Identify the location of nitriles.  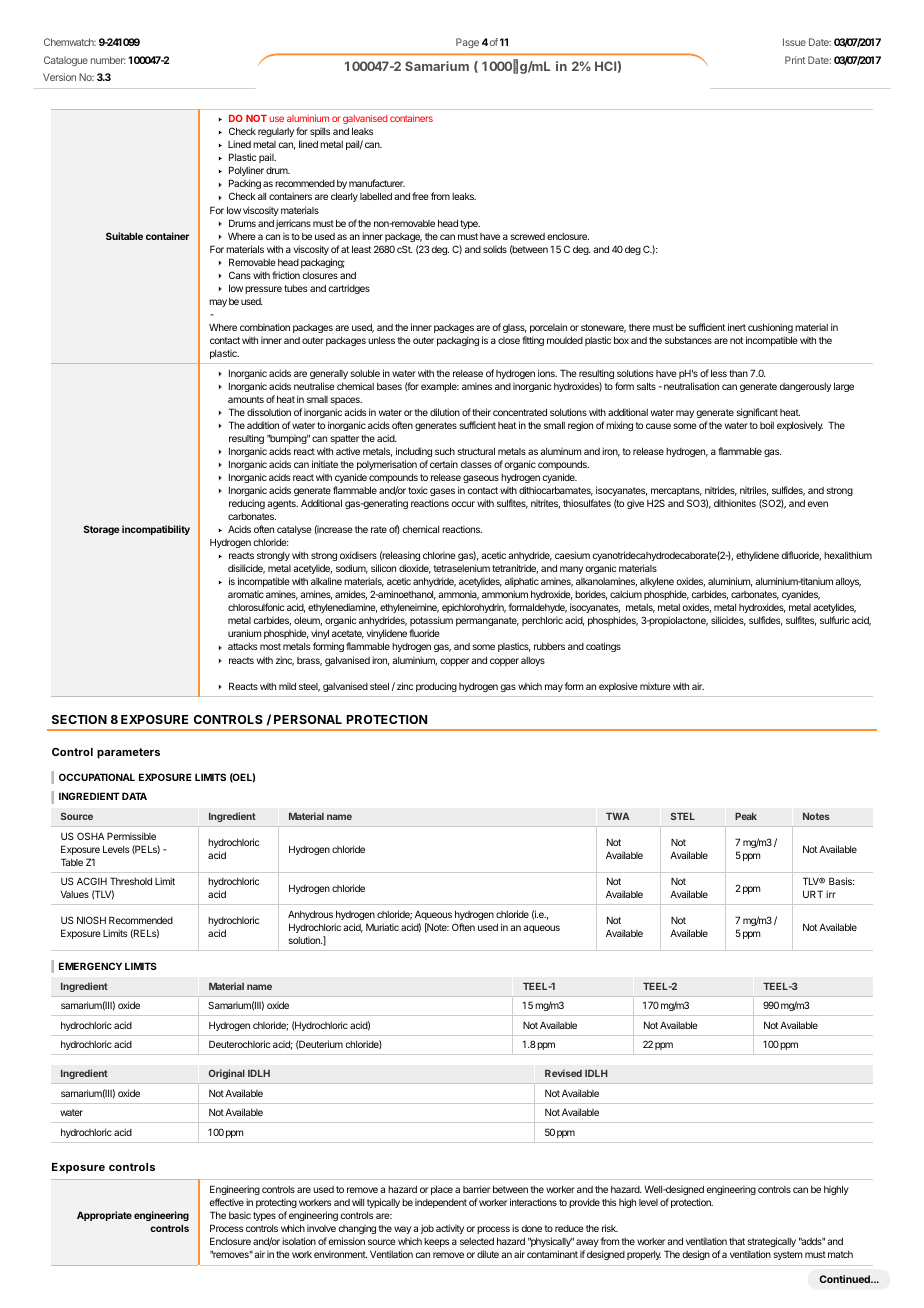
(754, 491).
